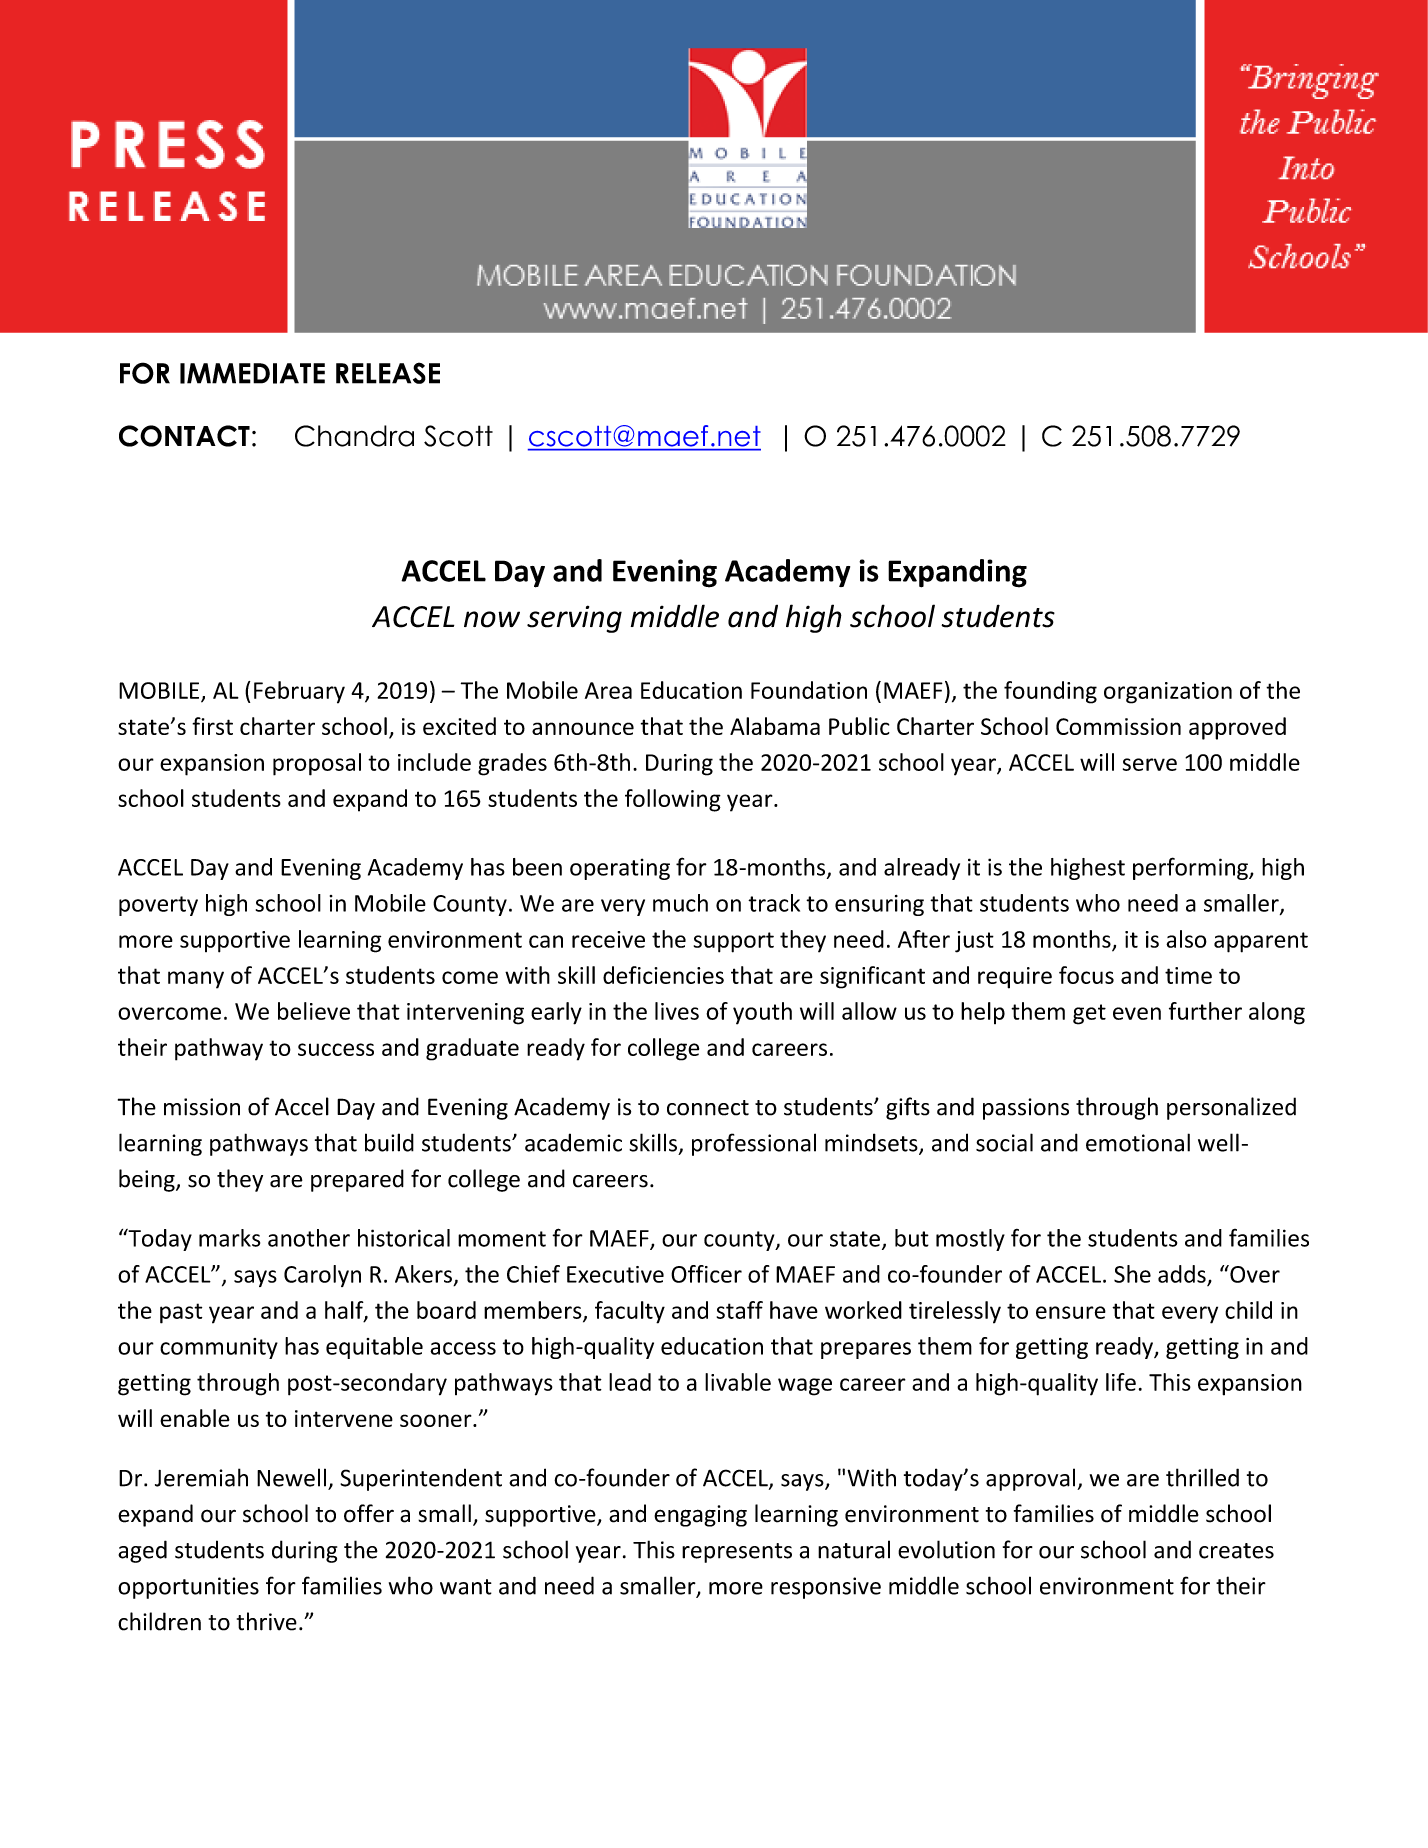  I want to click on thrive, so click(267, 1621).
